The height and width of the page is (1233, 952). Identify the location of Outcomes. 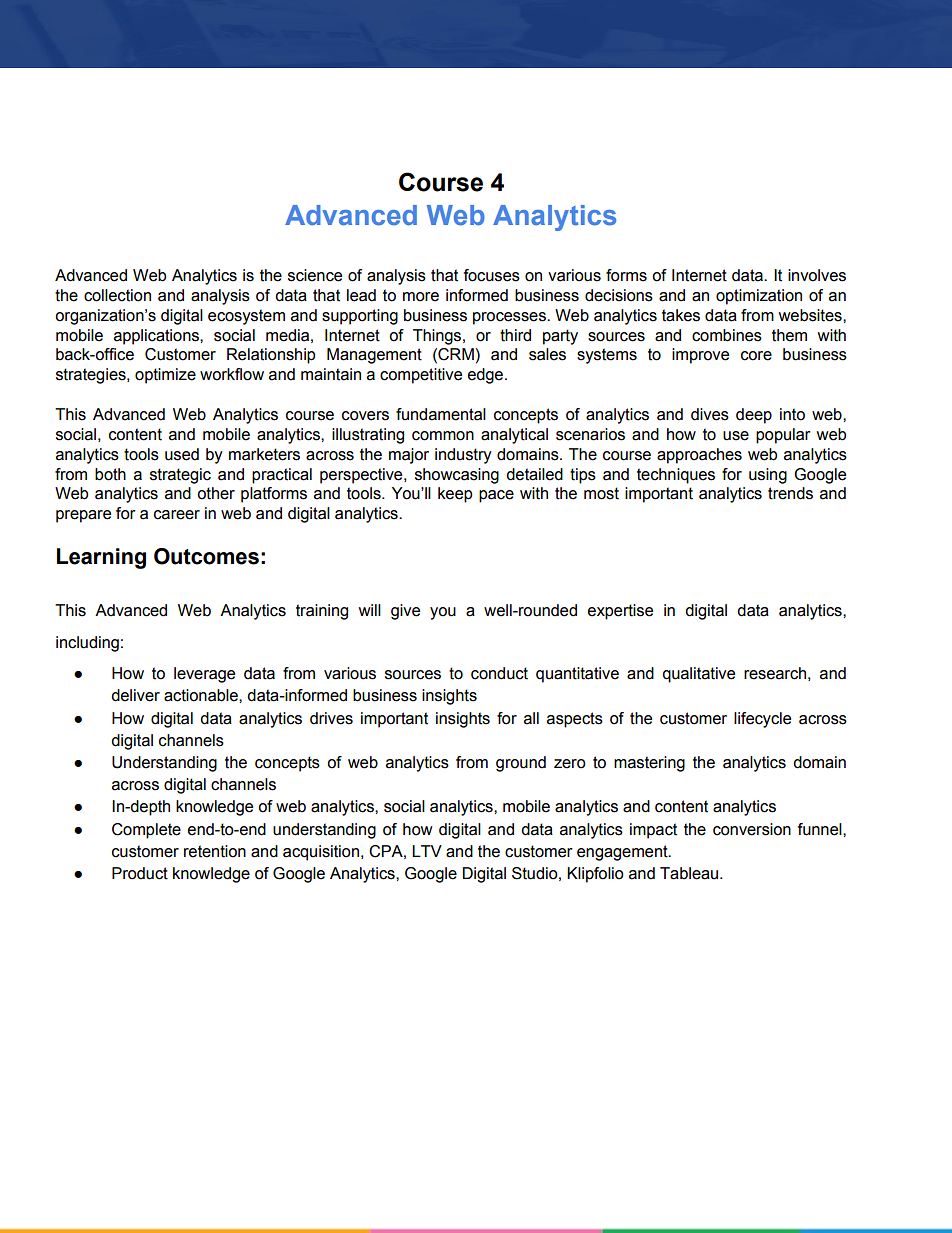
(206, 556).
